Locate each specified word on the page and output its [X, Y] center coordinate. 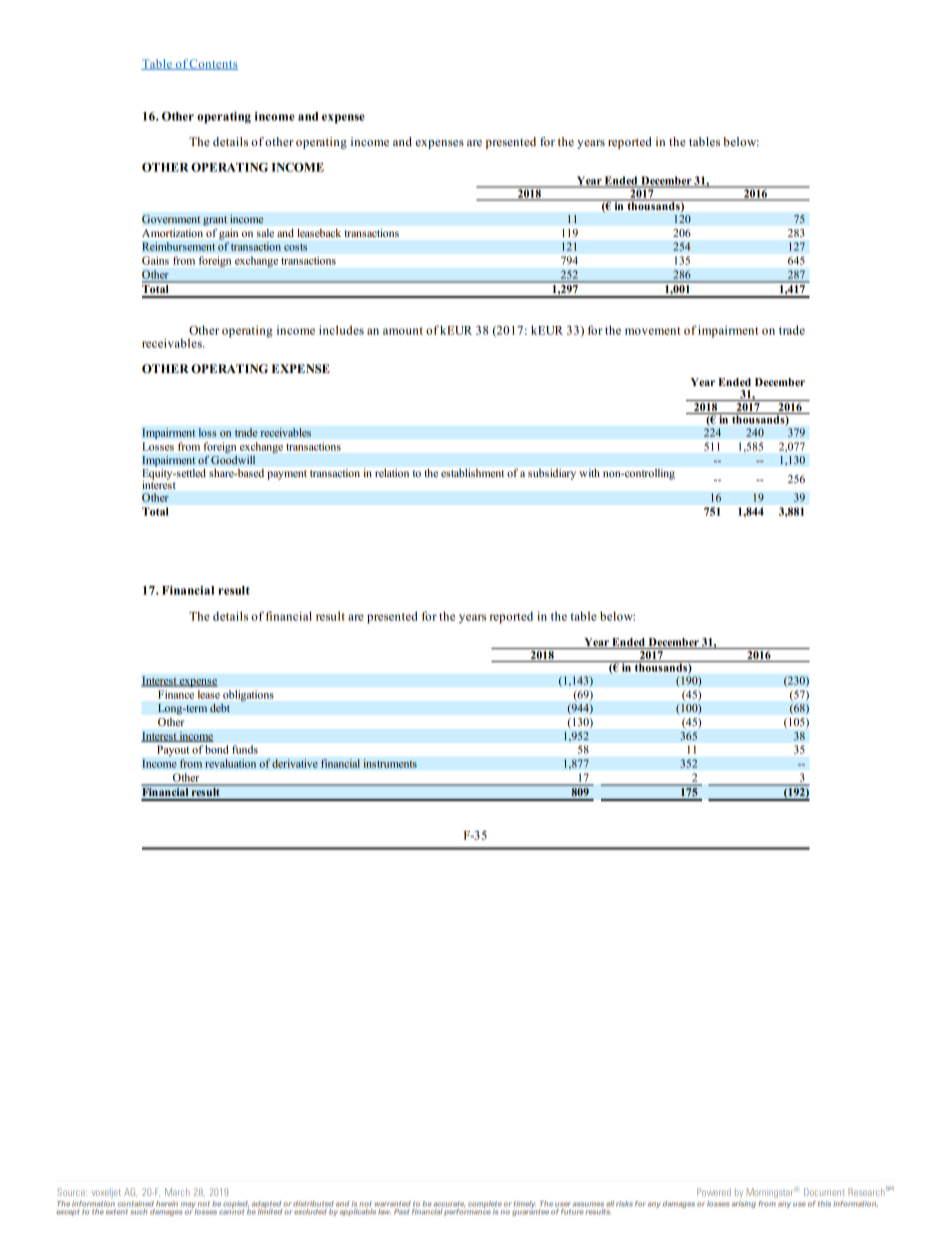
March [177, 1192]
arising [744, 1204]
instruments [390, 763]
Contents [213, 64]
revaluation [230, 763]
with [590, 473]
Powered [714, 1192]
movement [653, 331]
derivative [295, 763]
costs [295, 247]
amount [403, 331]
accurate [449, 1205]
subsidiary [552, 474]
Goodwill [233, 460]
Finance [176, 694]
